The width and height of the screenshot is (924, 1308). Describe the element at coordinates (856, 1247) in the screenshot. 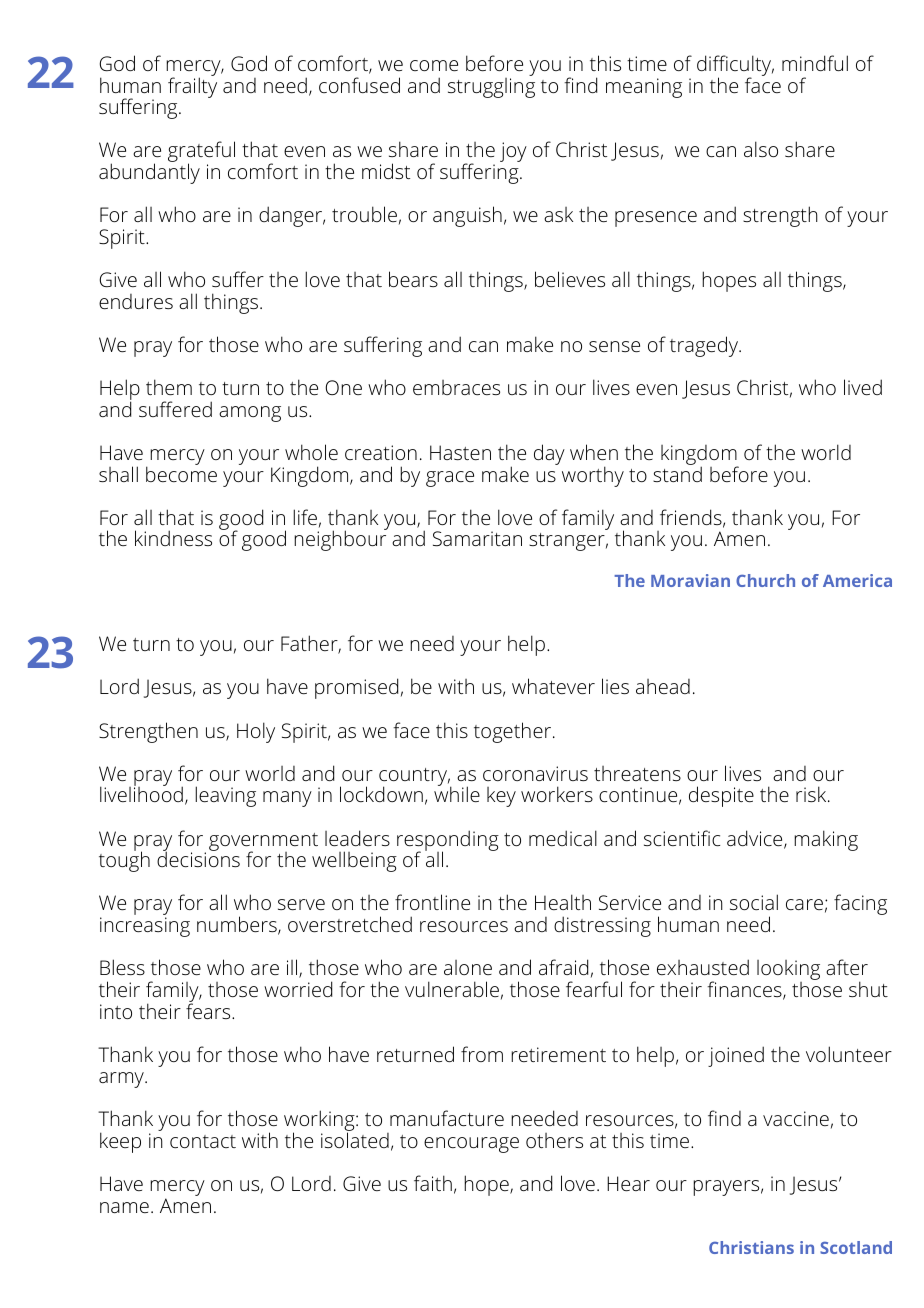

I see `Scotland` at that location.
